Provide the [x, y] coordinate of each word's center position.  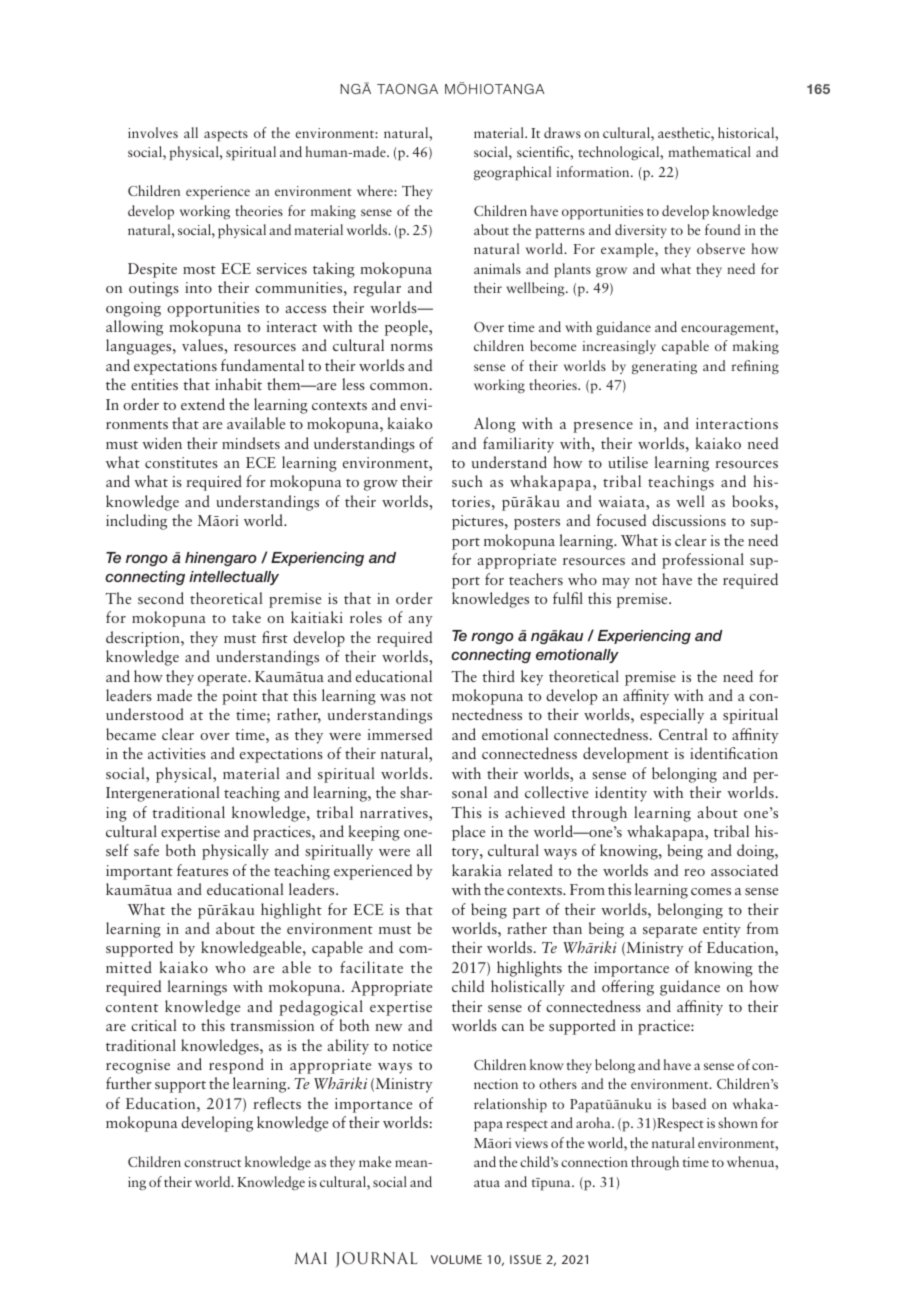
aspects [226, 136]
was [393, 697]
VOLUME [456, 1259]
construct [212, 1163]
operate [223, 680]
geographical [512, 173]
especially [672, 716]
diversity [641, 231]
